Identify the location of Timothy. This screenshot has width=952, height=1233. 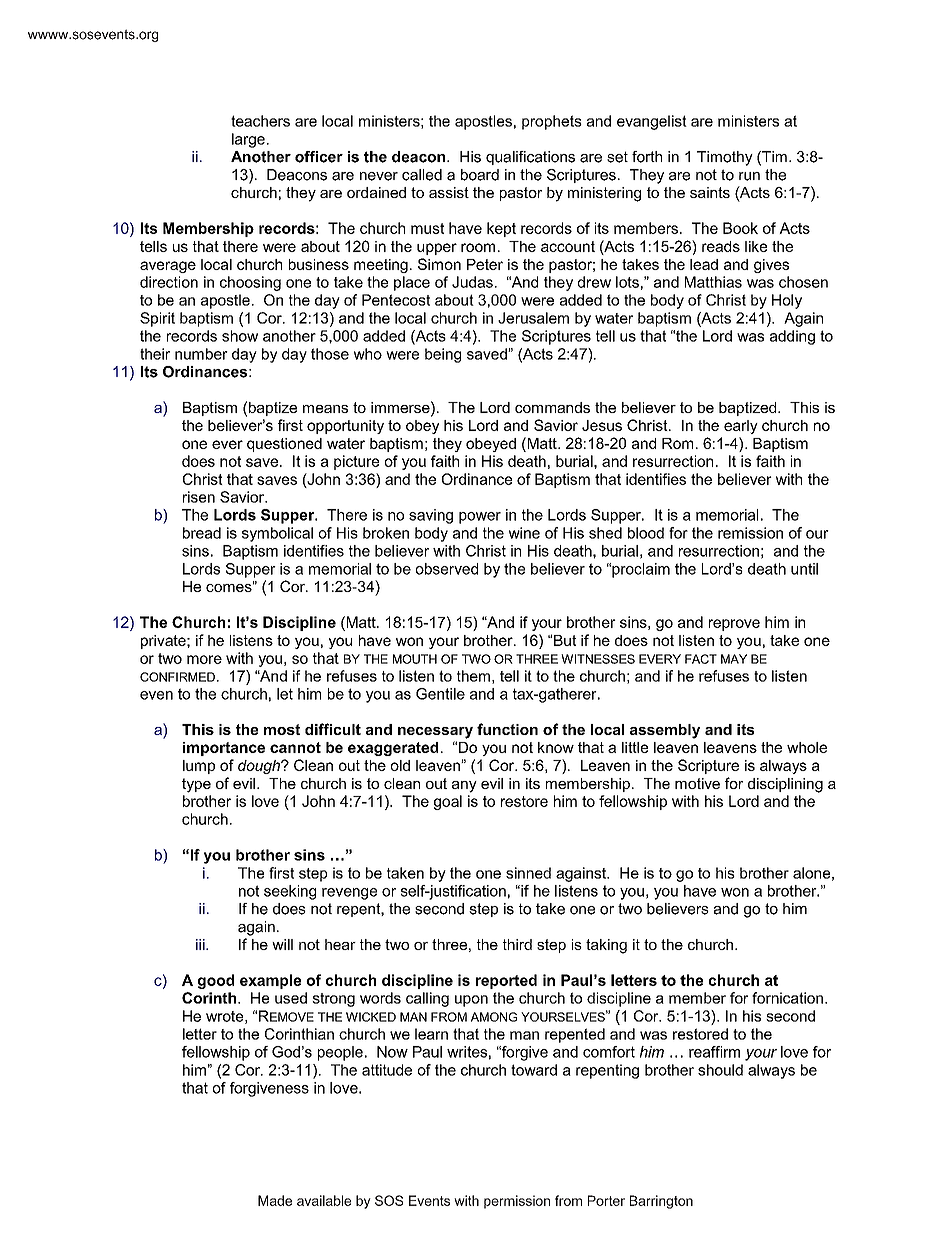
(725, 158).
